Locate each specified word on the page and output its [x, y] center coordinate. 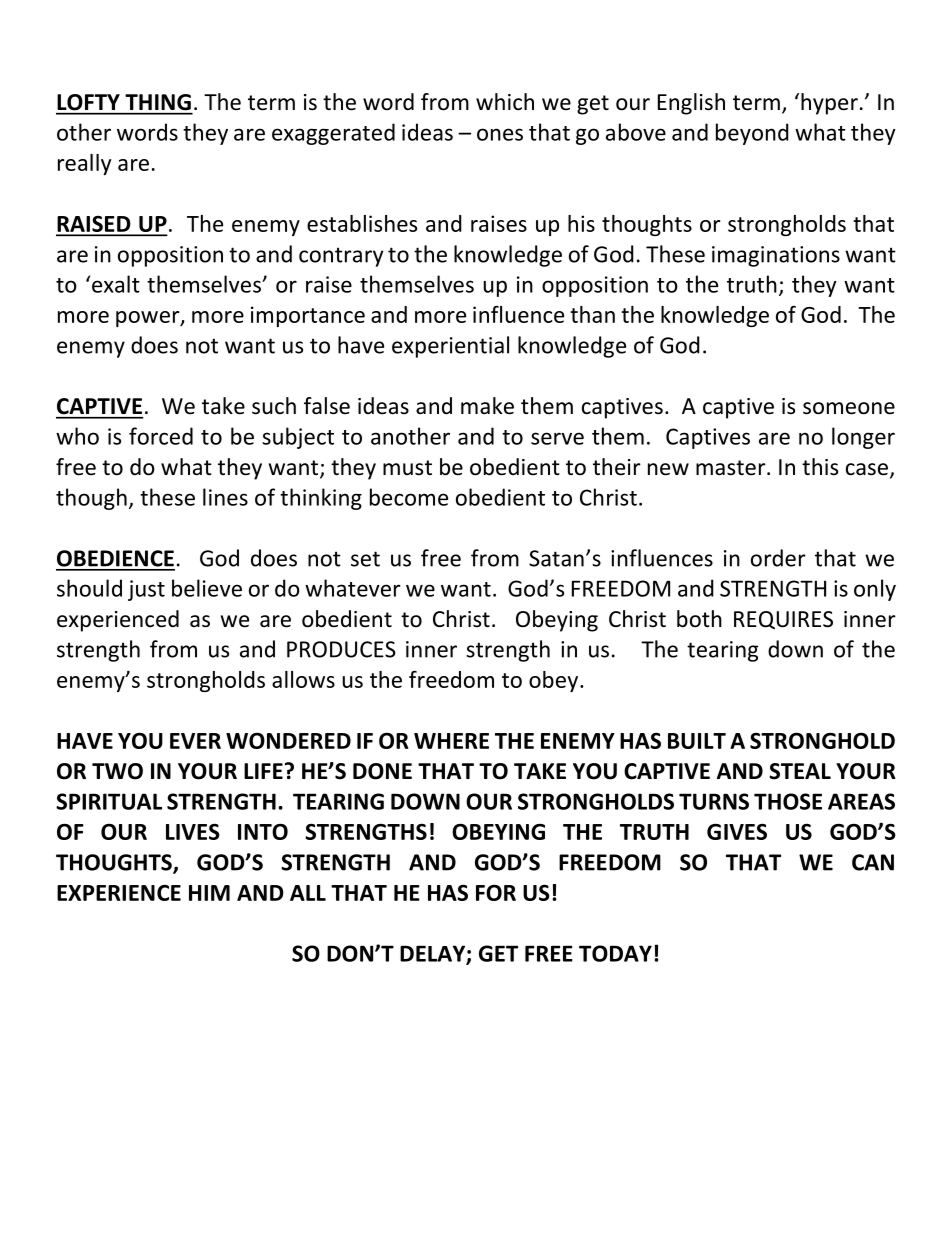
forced [161, 436]
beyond [752, 134]
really [84, 164]
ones [500, 134]
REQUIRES [783, 620]
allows [303, 679]
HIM [209, 893]
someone [849, 408]
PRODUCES [341, 649]
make [487, 406]
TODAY [615, 953]
